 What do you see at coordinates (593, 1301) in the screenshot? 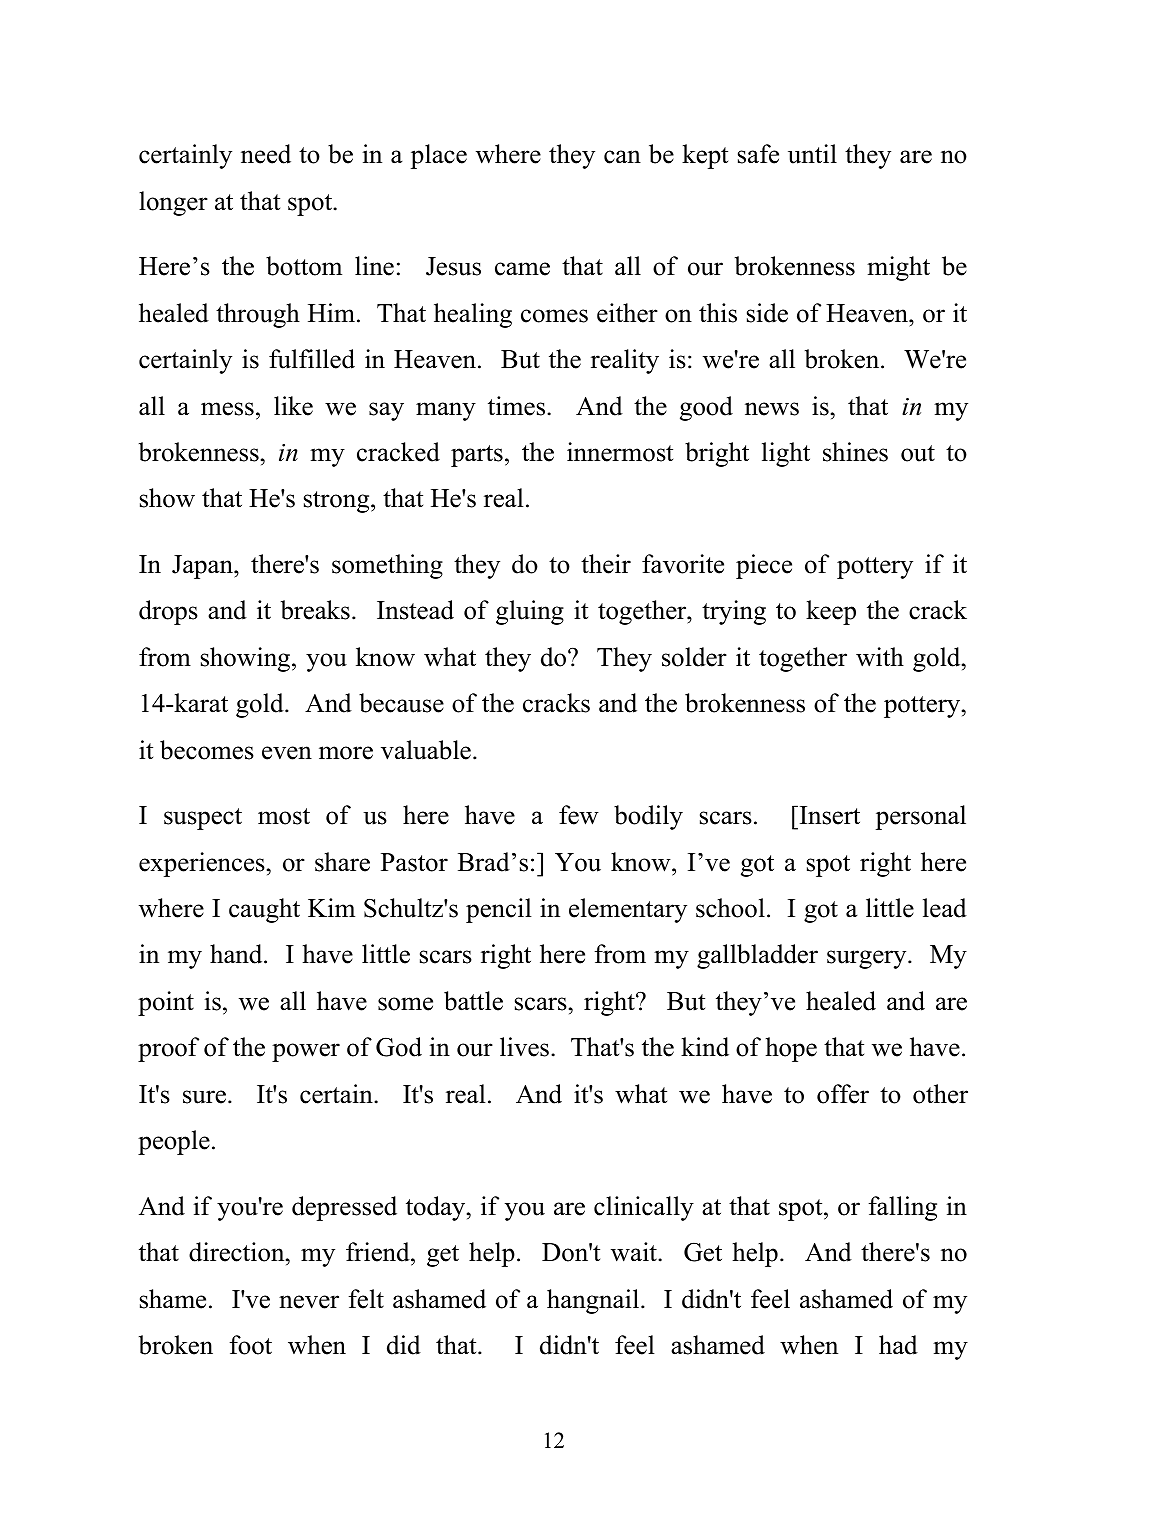
I see `hangnail` at bounding box center [593, 1301].
